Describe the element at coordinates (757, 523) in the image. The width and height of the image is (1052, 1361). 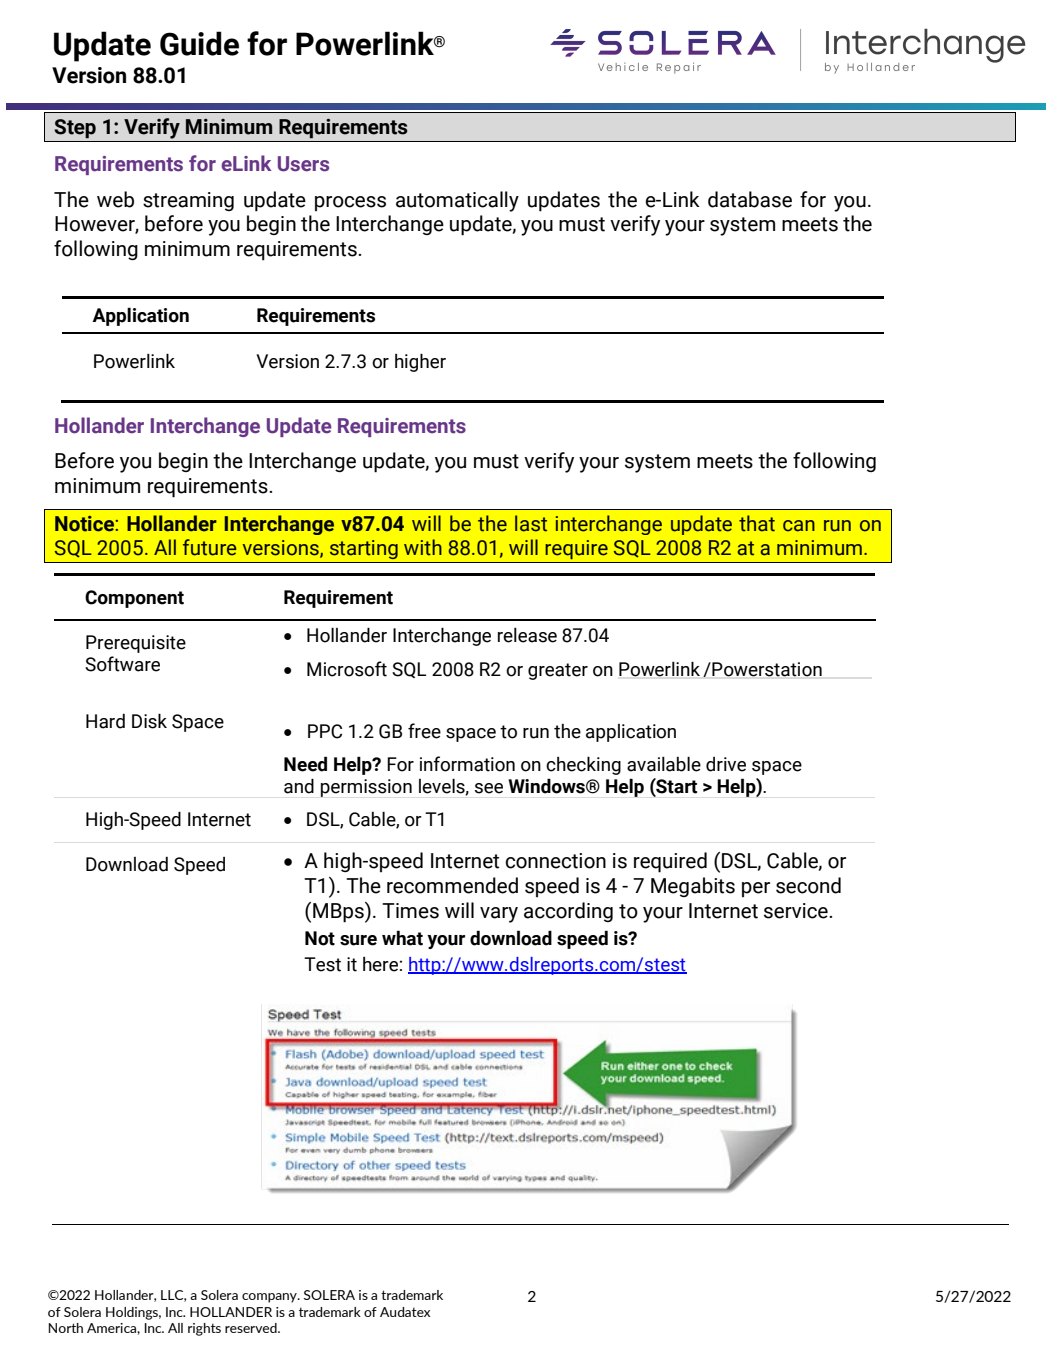
I see `that` at that location.
